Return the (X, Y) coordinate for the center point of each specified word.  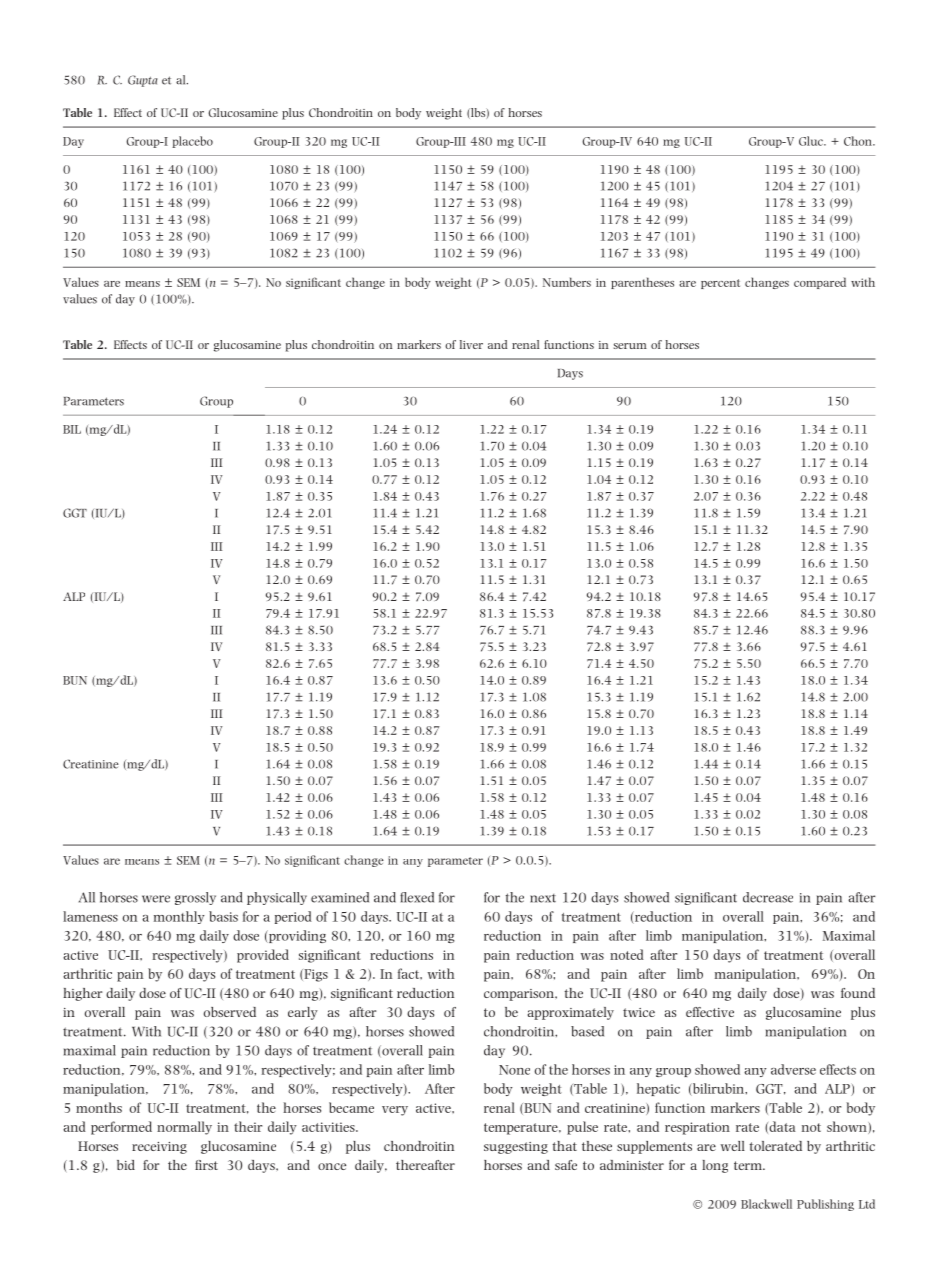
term (749, 1165)
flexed (417, 897)
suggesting (516, 1148)
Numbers (567, 282)
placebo (192, 142)
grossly (195, 898)
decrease (768, 897)
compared (820, 283)
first (206, 1165)
